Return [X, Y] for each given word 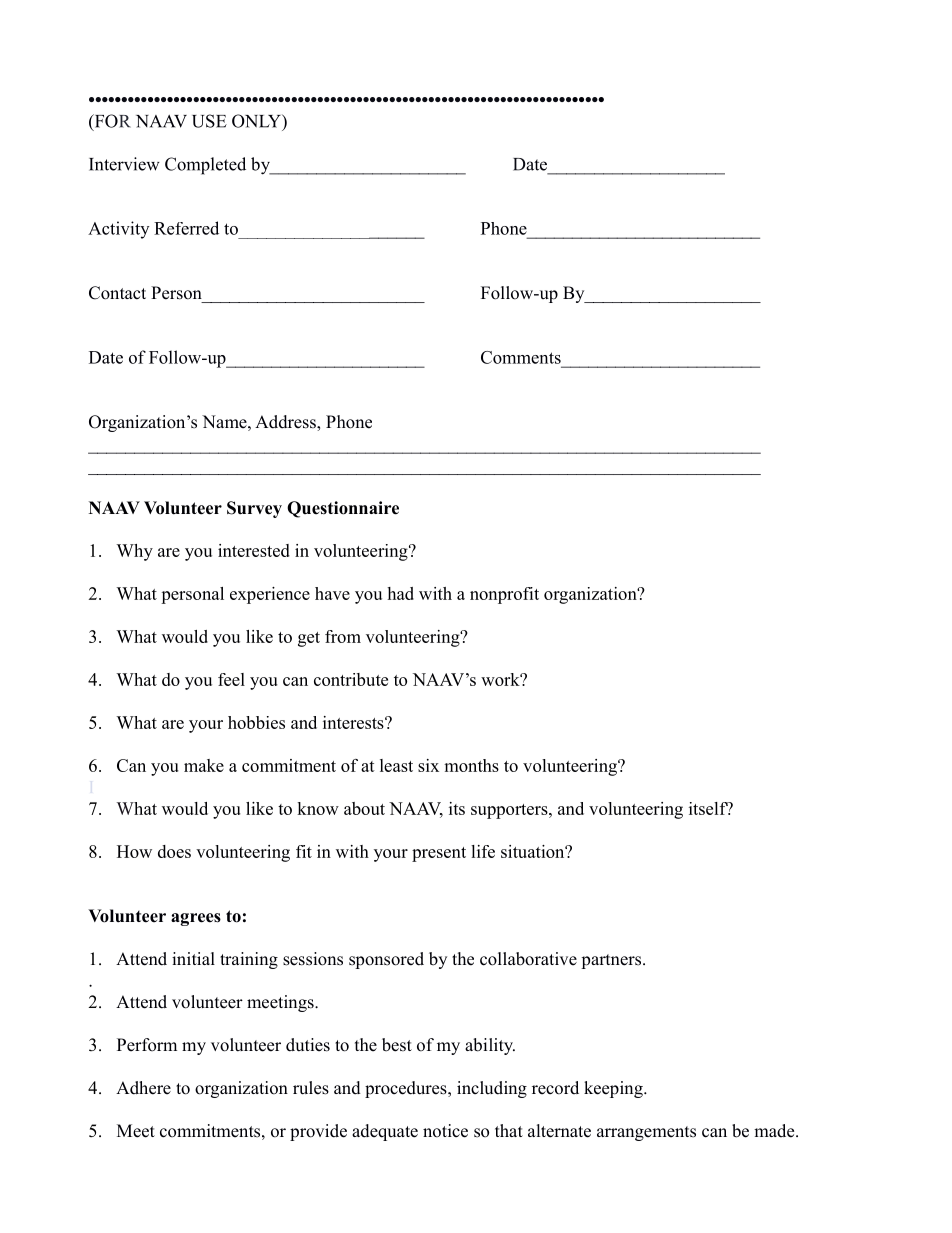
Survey [254, 509]
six [428, 765]
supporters [510, 811]
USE [209, 121]
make [204, 765]
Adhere [143, 1088]
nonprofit [504, 595]
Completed [205, 166]
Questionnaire [343, 509]
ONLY [257, 121]
